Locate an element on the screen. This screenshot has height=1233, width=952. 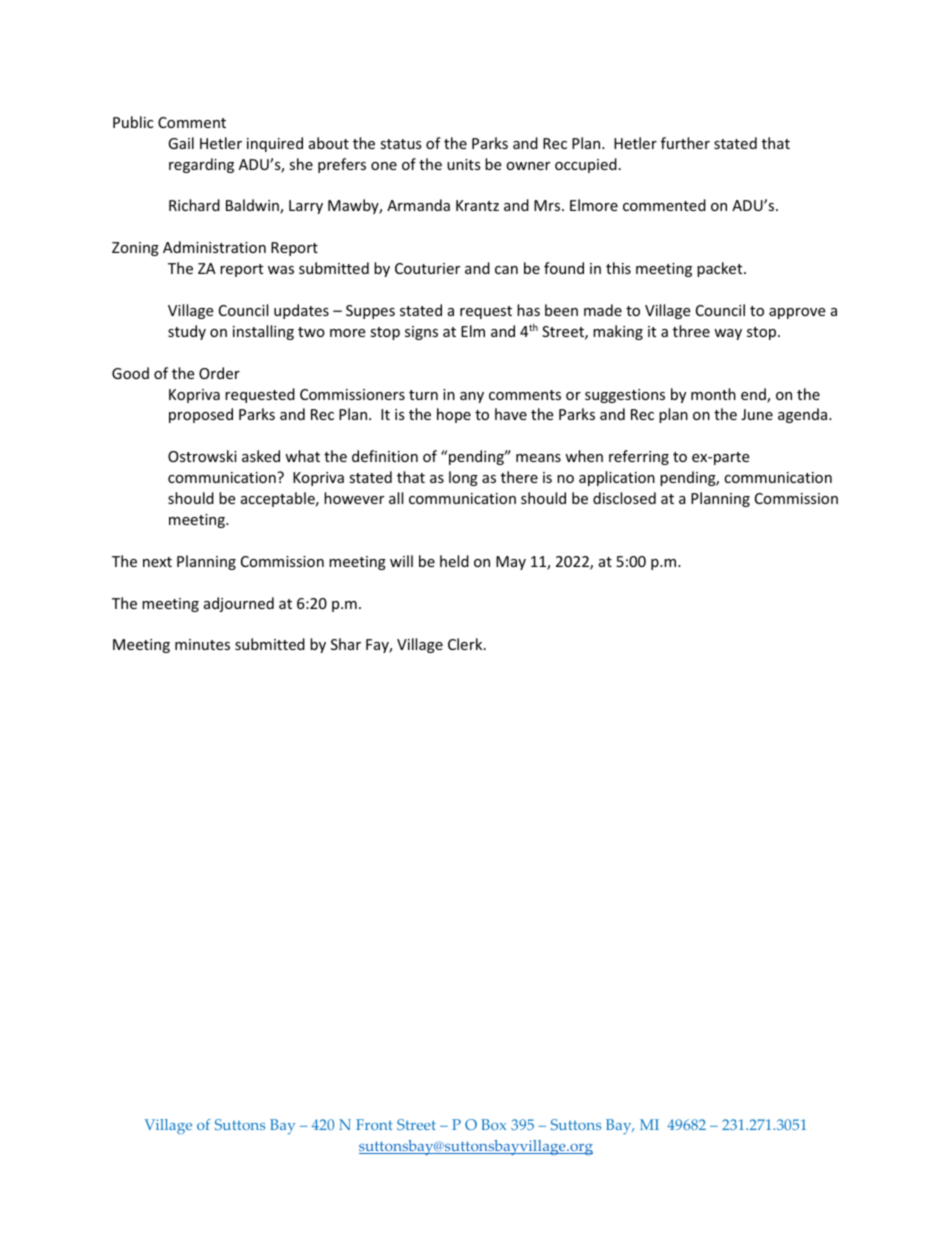
Box is located at coordinates (493, 1124).
